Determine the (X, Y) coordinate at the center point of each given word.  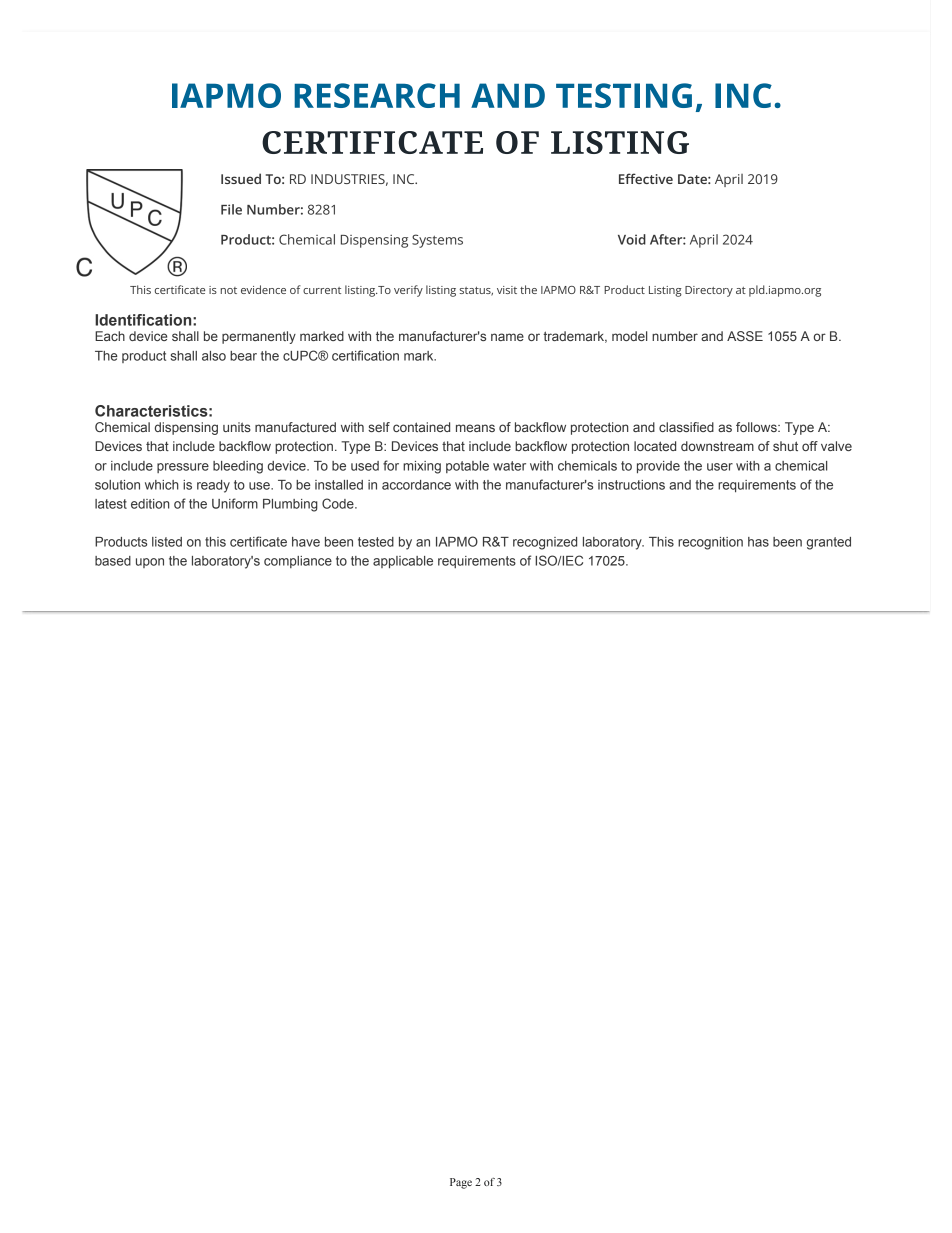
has (758, 542)
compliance (298, 562)
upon (150, 563)
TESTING (624, 95)
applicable (403, 562)
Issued (241, 178)
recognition (710, 543)
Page (461, 1183)
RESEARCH (377, 95)
